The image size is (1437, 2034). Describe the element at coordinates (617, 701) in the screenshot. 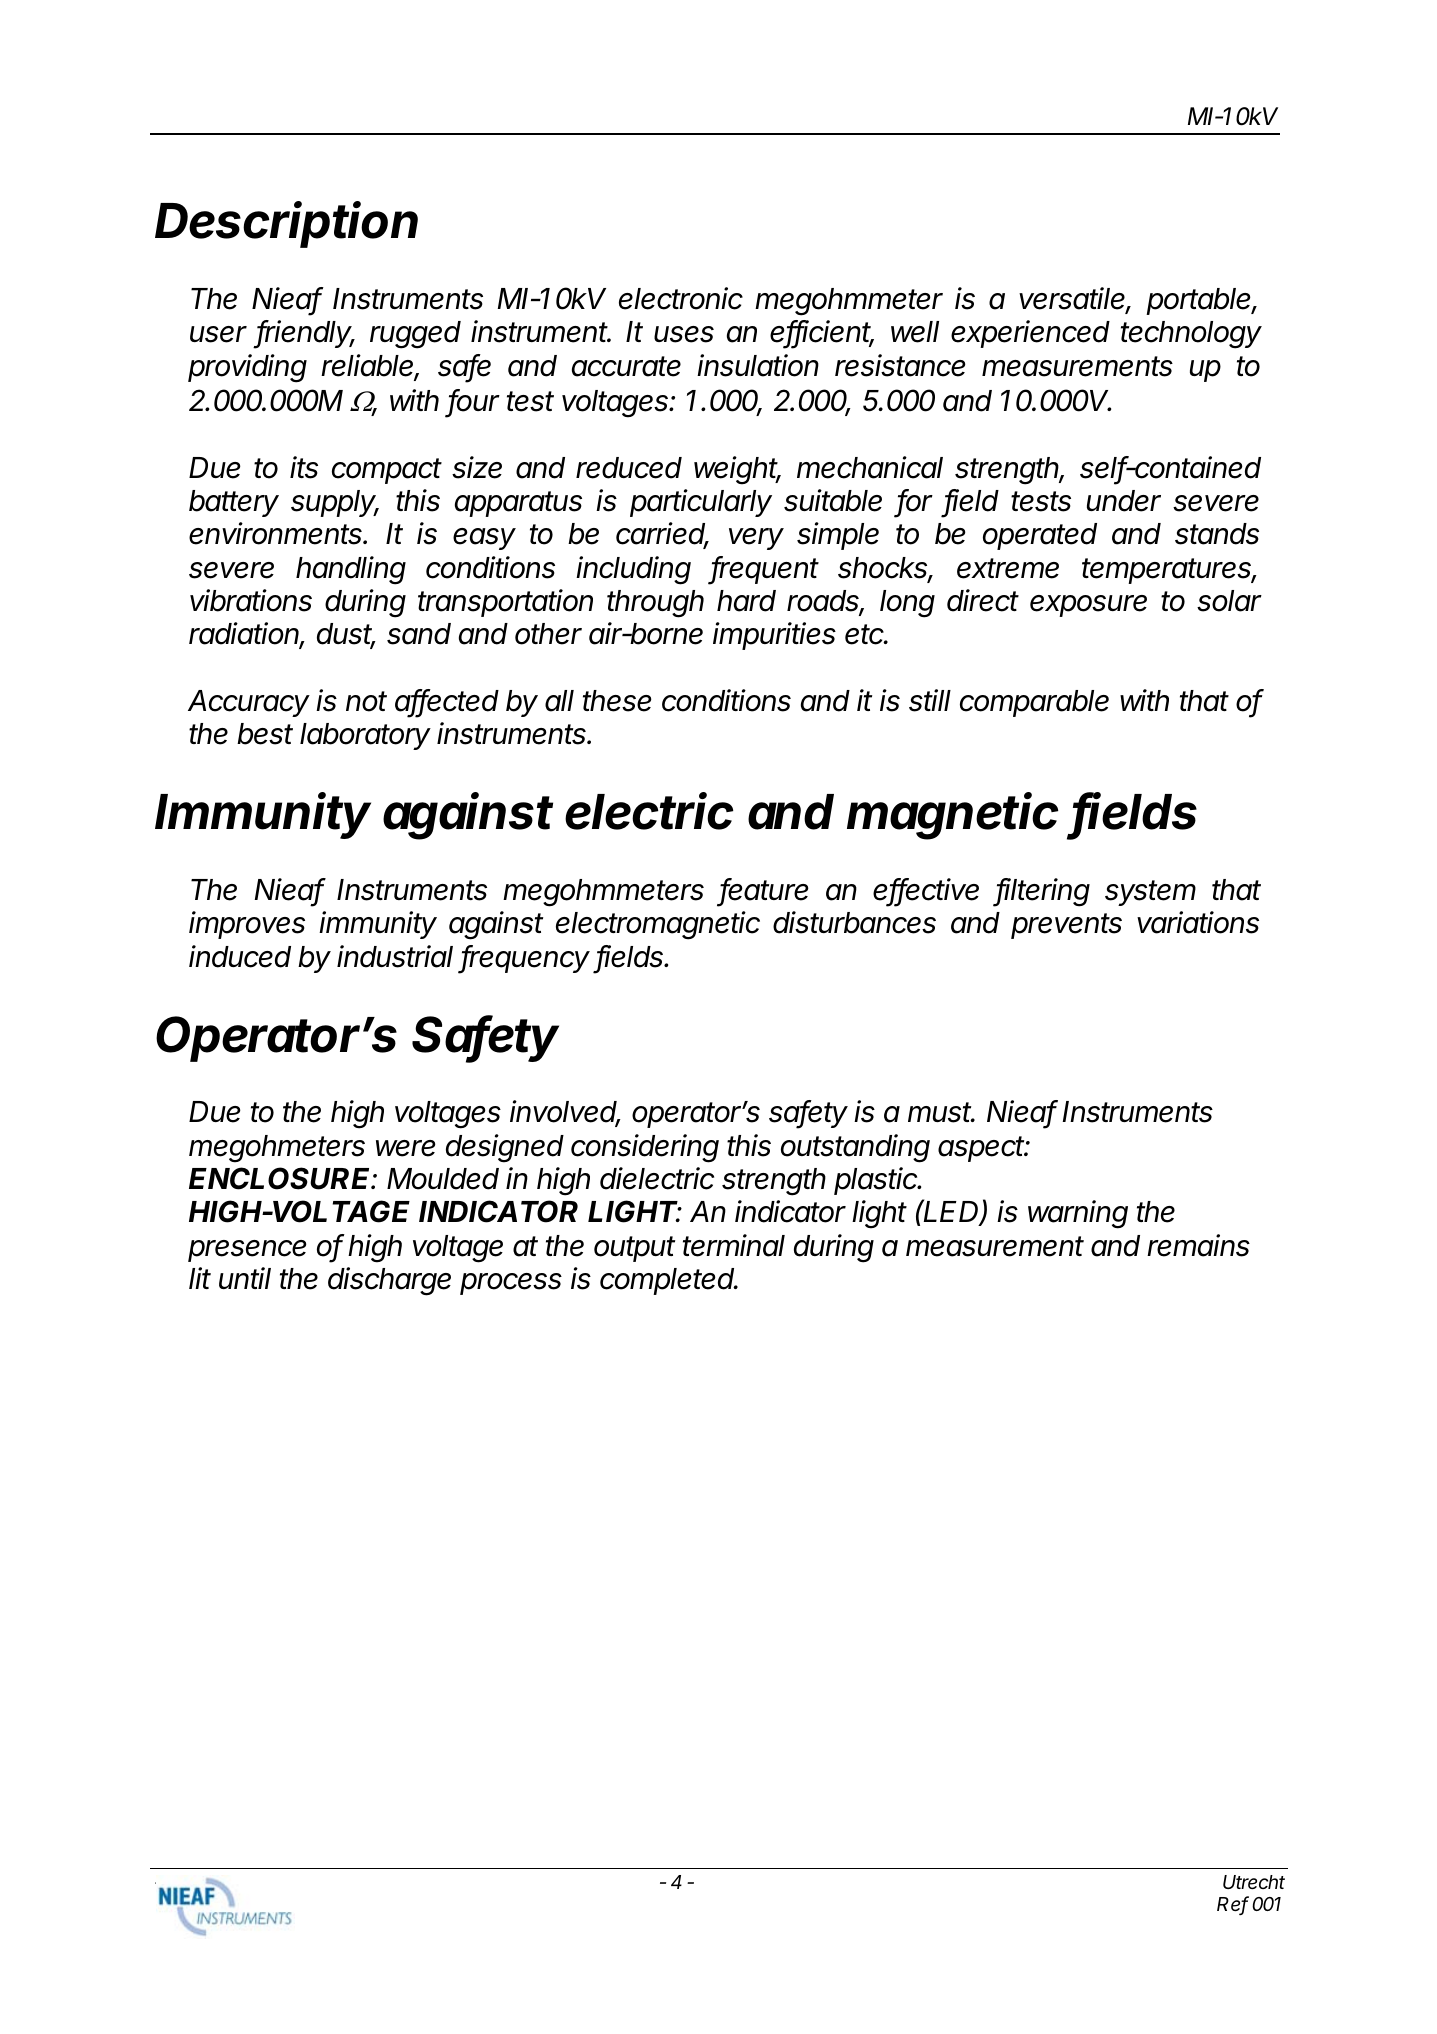

I see `these` at that location.
